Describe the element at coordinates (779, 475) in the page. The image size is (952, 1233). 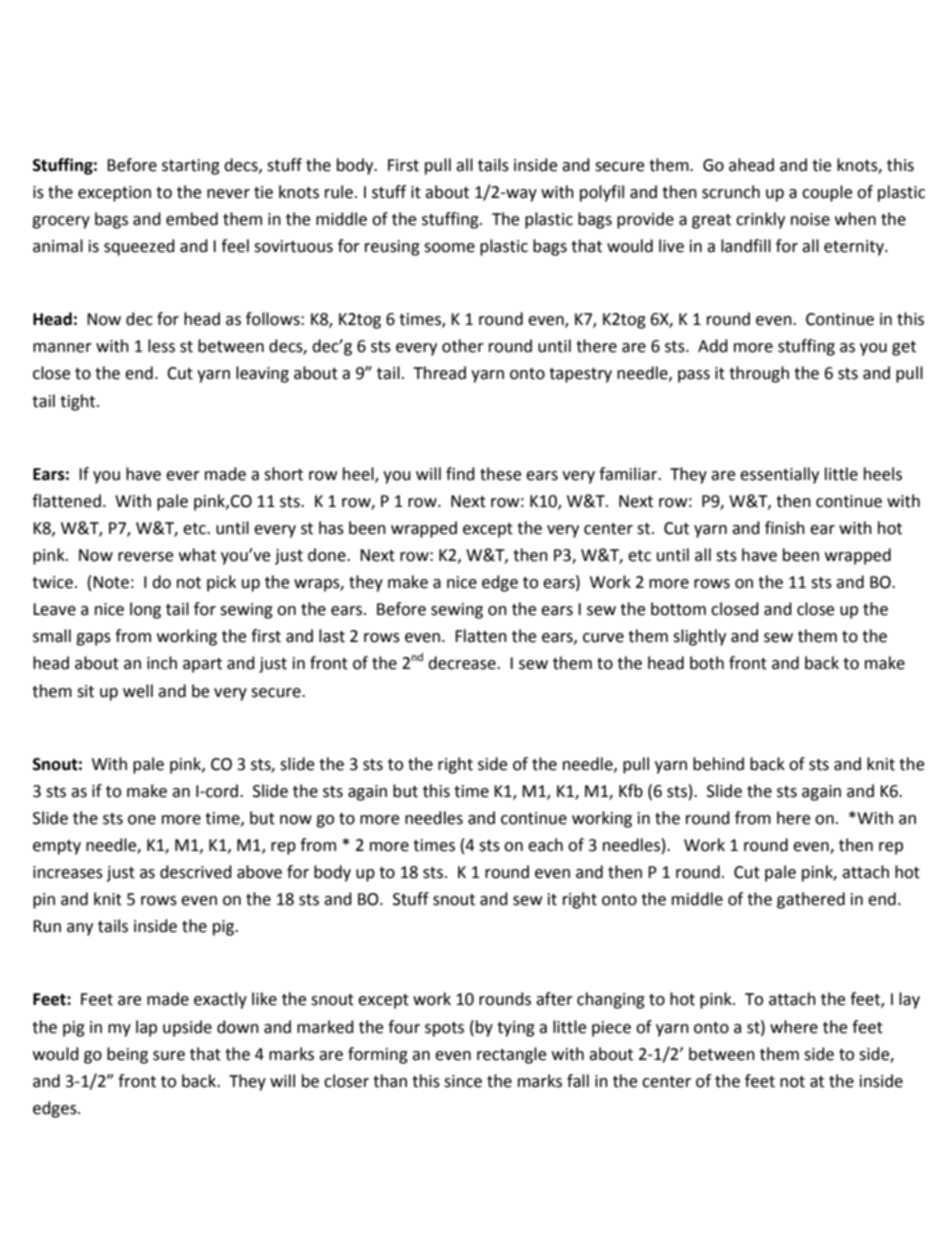
I see `essentially` at that location.
